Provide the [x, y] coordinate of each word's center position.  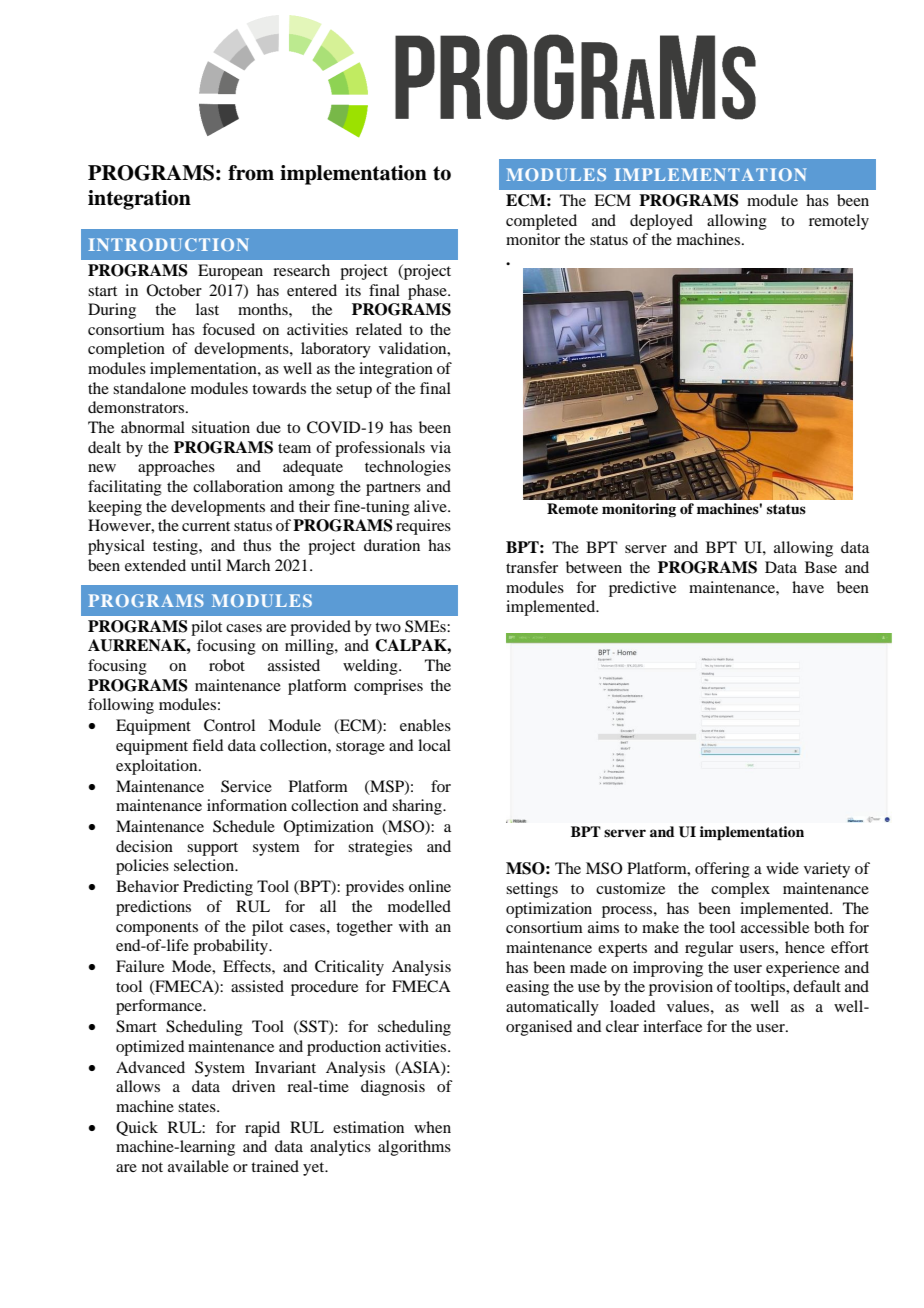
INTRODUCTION [169, 244]
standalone [149, 388]
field [207, 745]
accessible [775, 927]
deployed [661, 222]
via [440, 447]
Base [821, 567]
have [808, 587]
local [434, 745]
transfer [532, 567]
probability [231, 947]
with [414, 926]
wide [782, 868]
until [206, 565]
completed [541, 222]
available [198, 1166]
